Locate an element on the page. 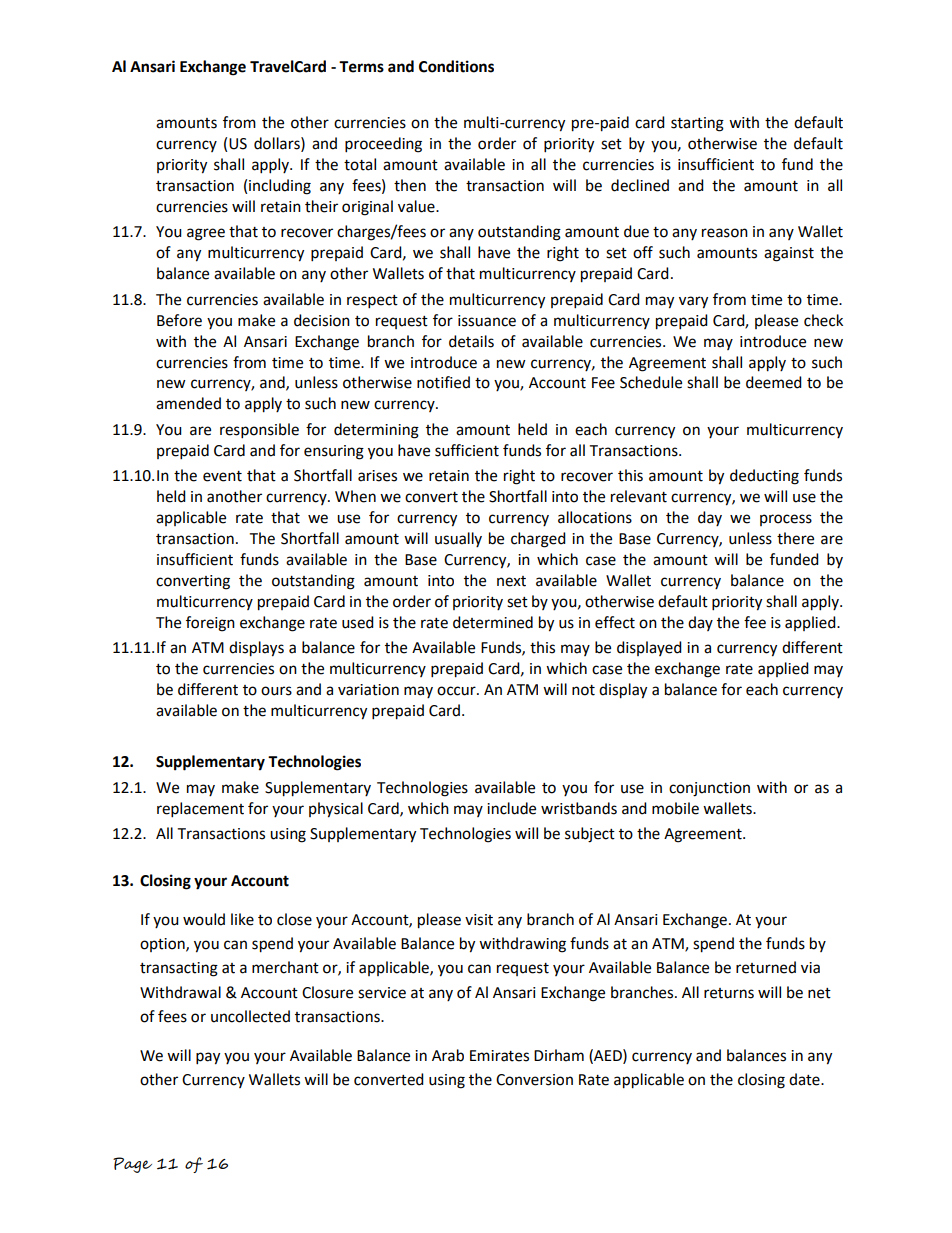 The width and height of the document is (952, 1233). foreign is located at coordinates (210, 624).
